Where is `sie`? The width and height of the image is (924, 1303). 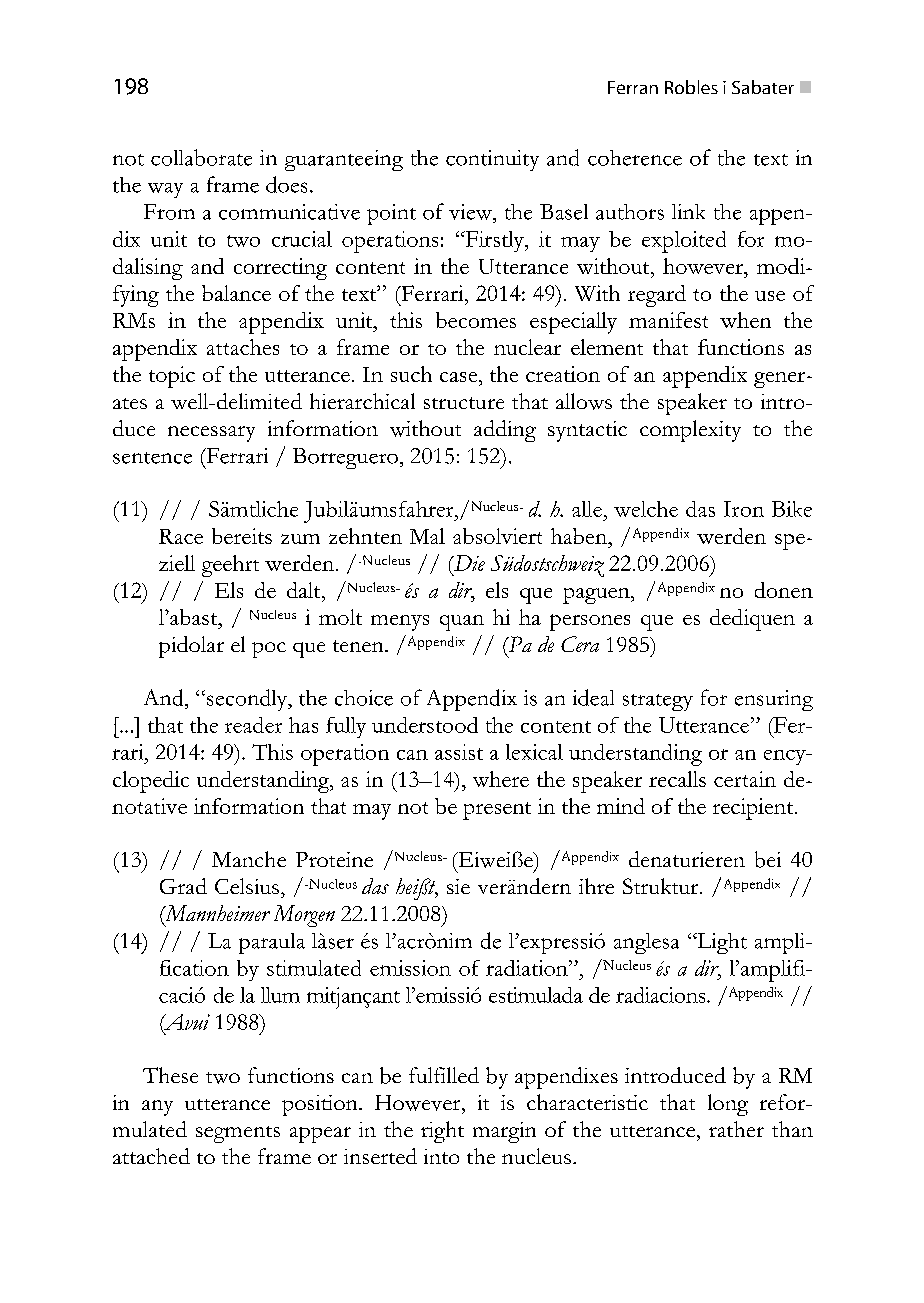 sie is located at coordinates (458, 886).
